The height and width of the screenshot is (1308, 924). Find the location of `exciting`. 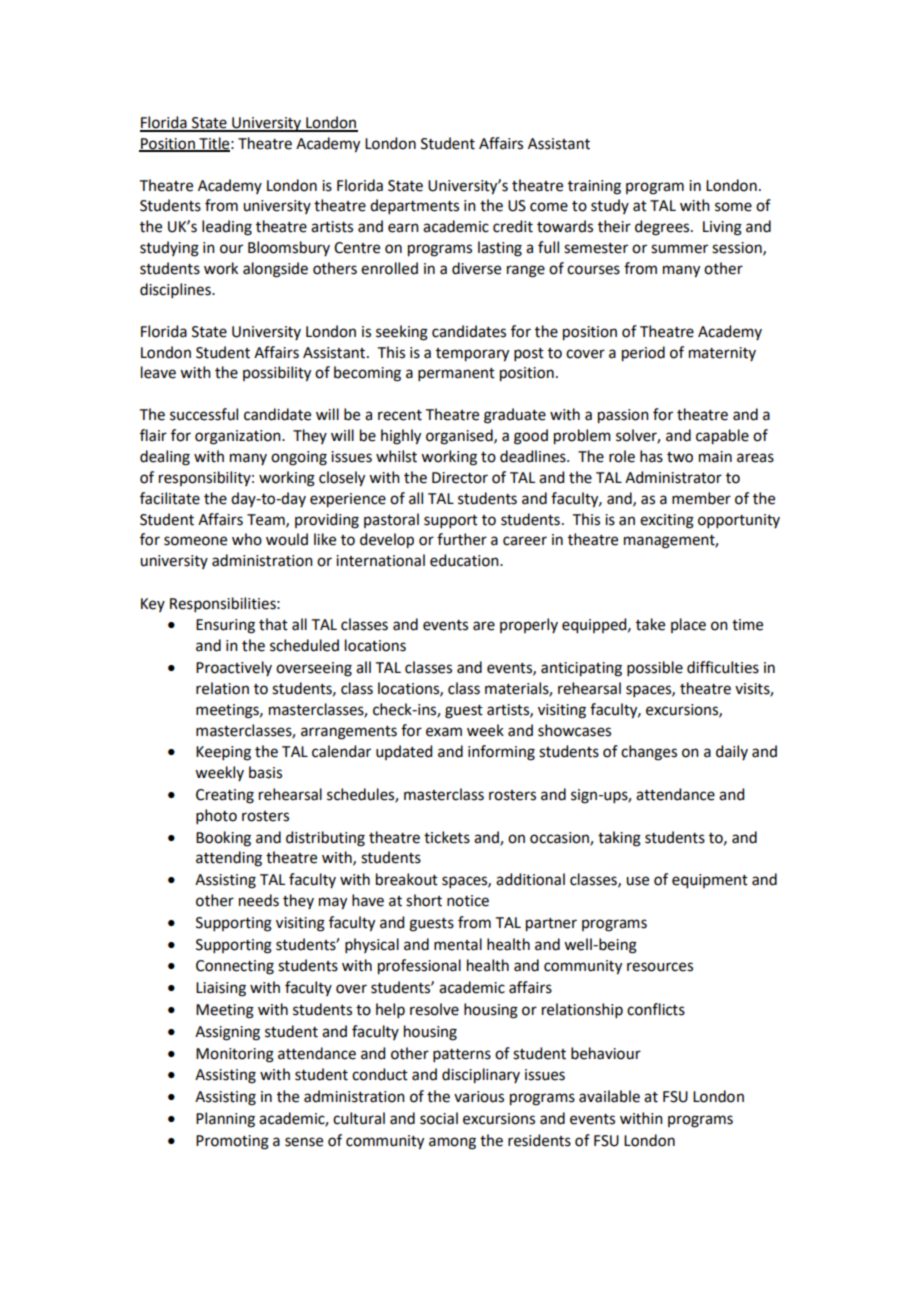

exciting is located at coordinates (667, 521).
